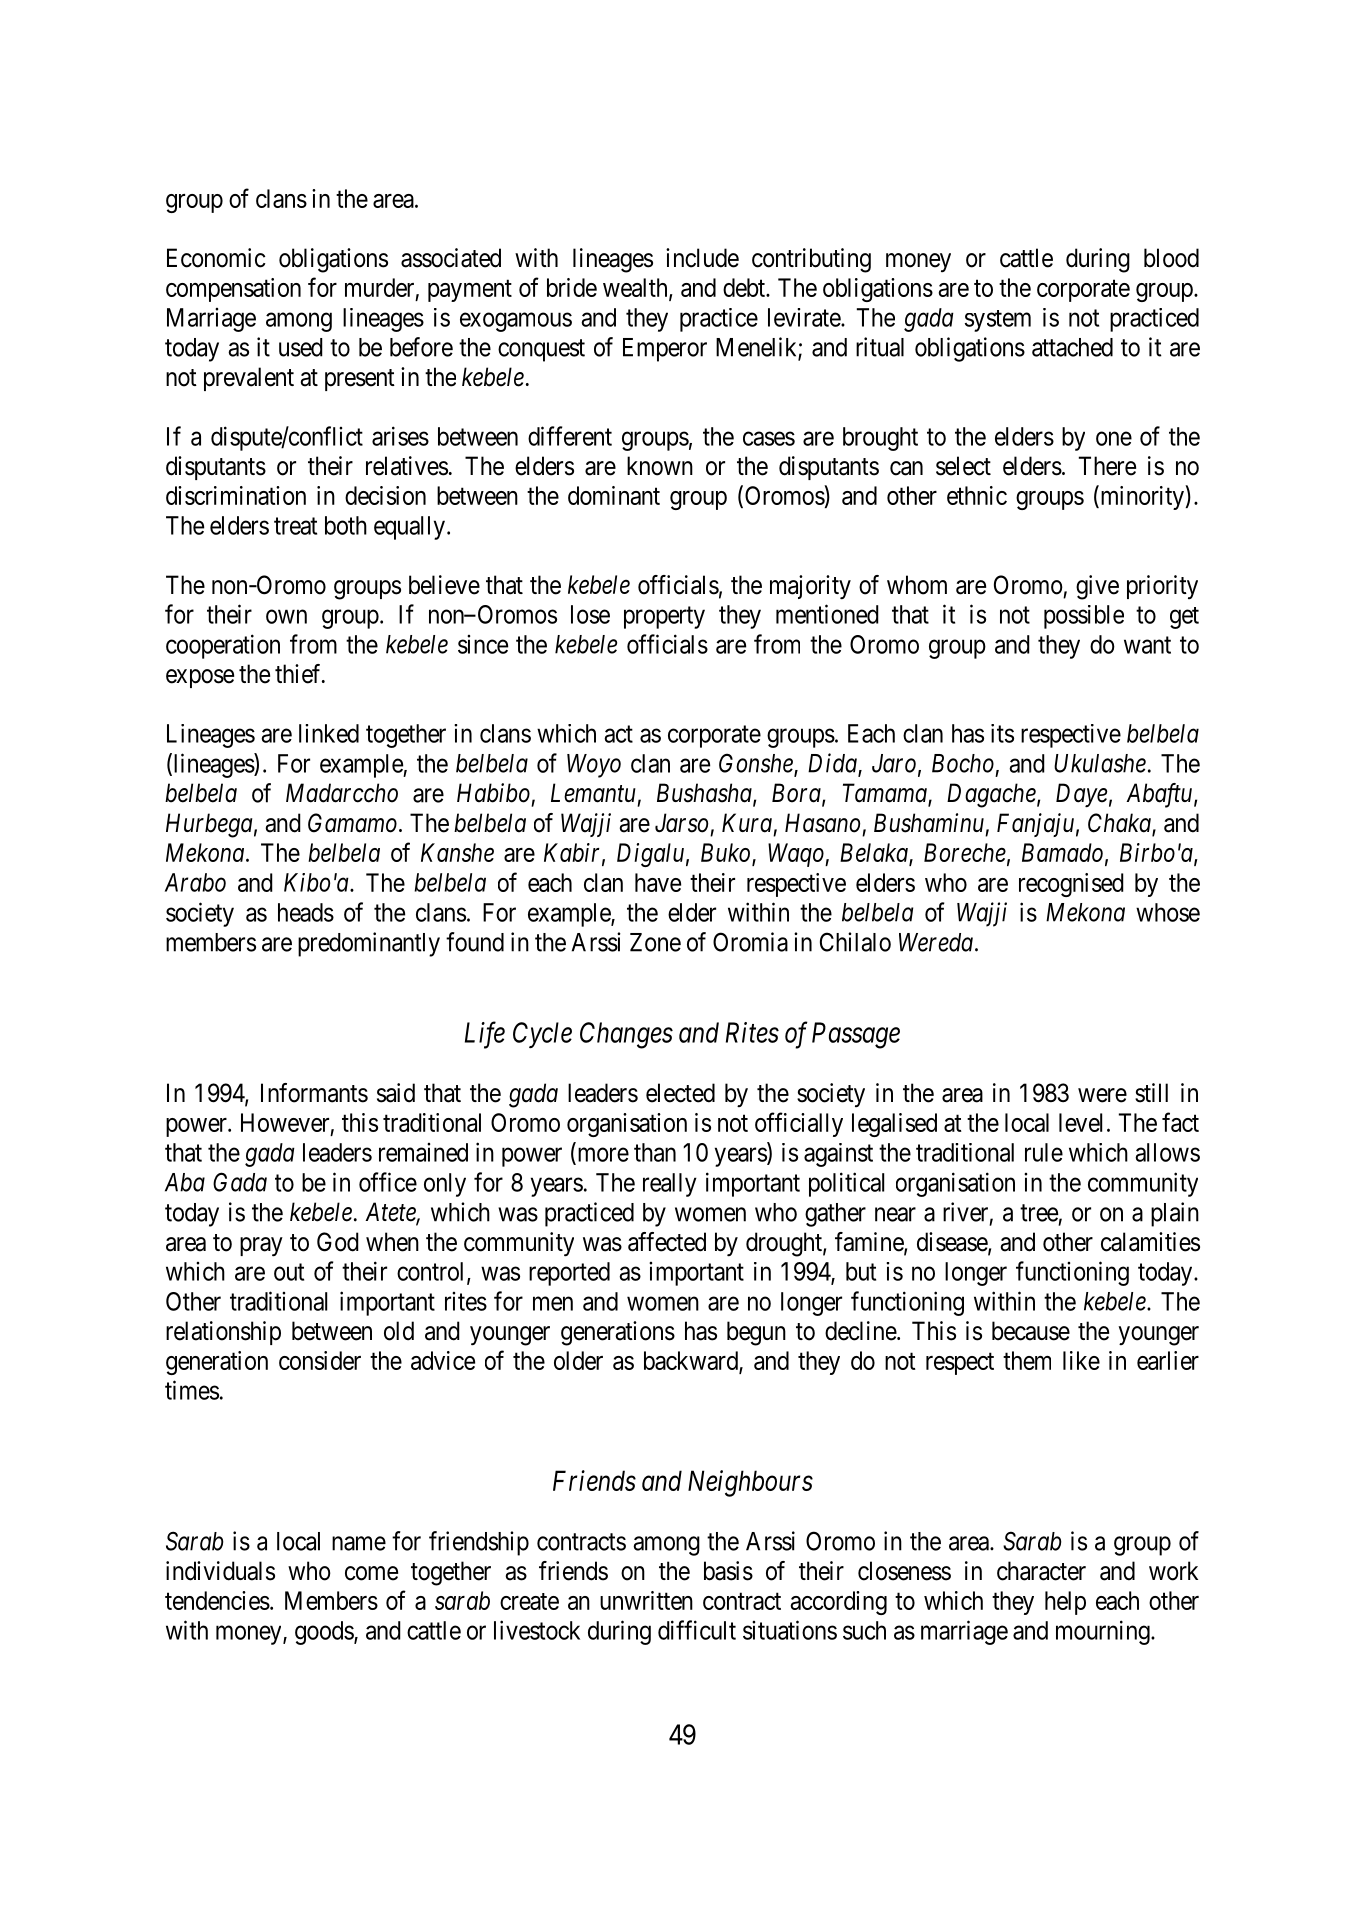  Describe the element at coordinates (1084, 617) in the document. I see `possible` at that location.
